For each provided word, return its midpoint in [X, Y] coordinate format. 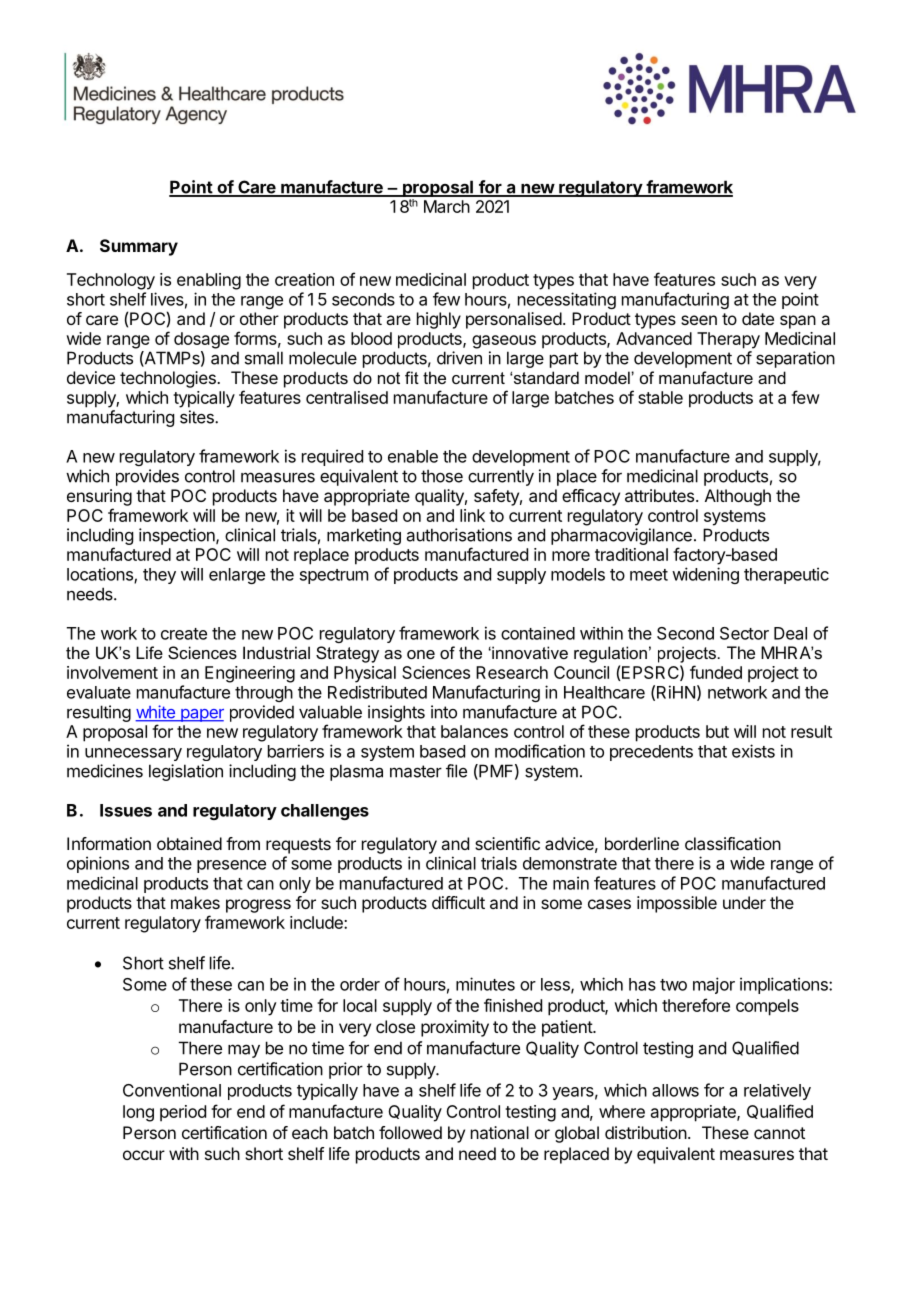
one [421, 654]
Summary [139, 247]
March [447, 206]
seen [699, 320]
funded [716, 672]
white [156, 713]
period [183, 1113]
